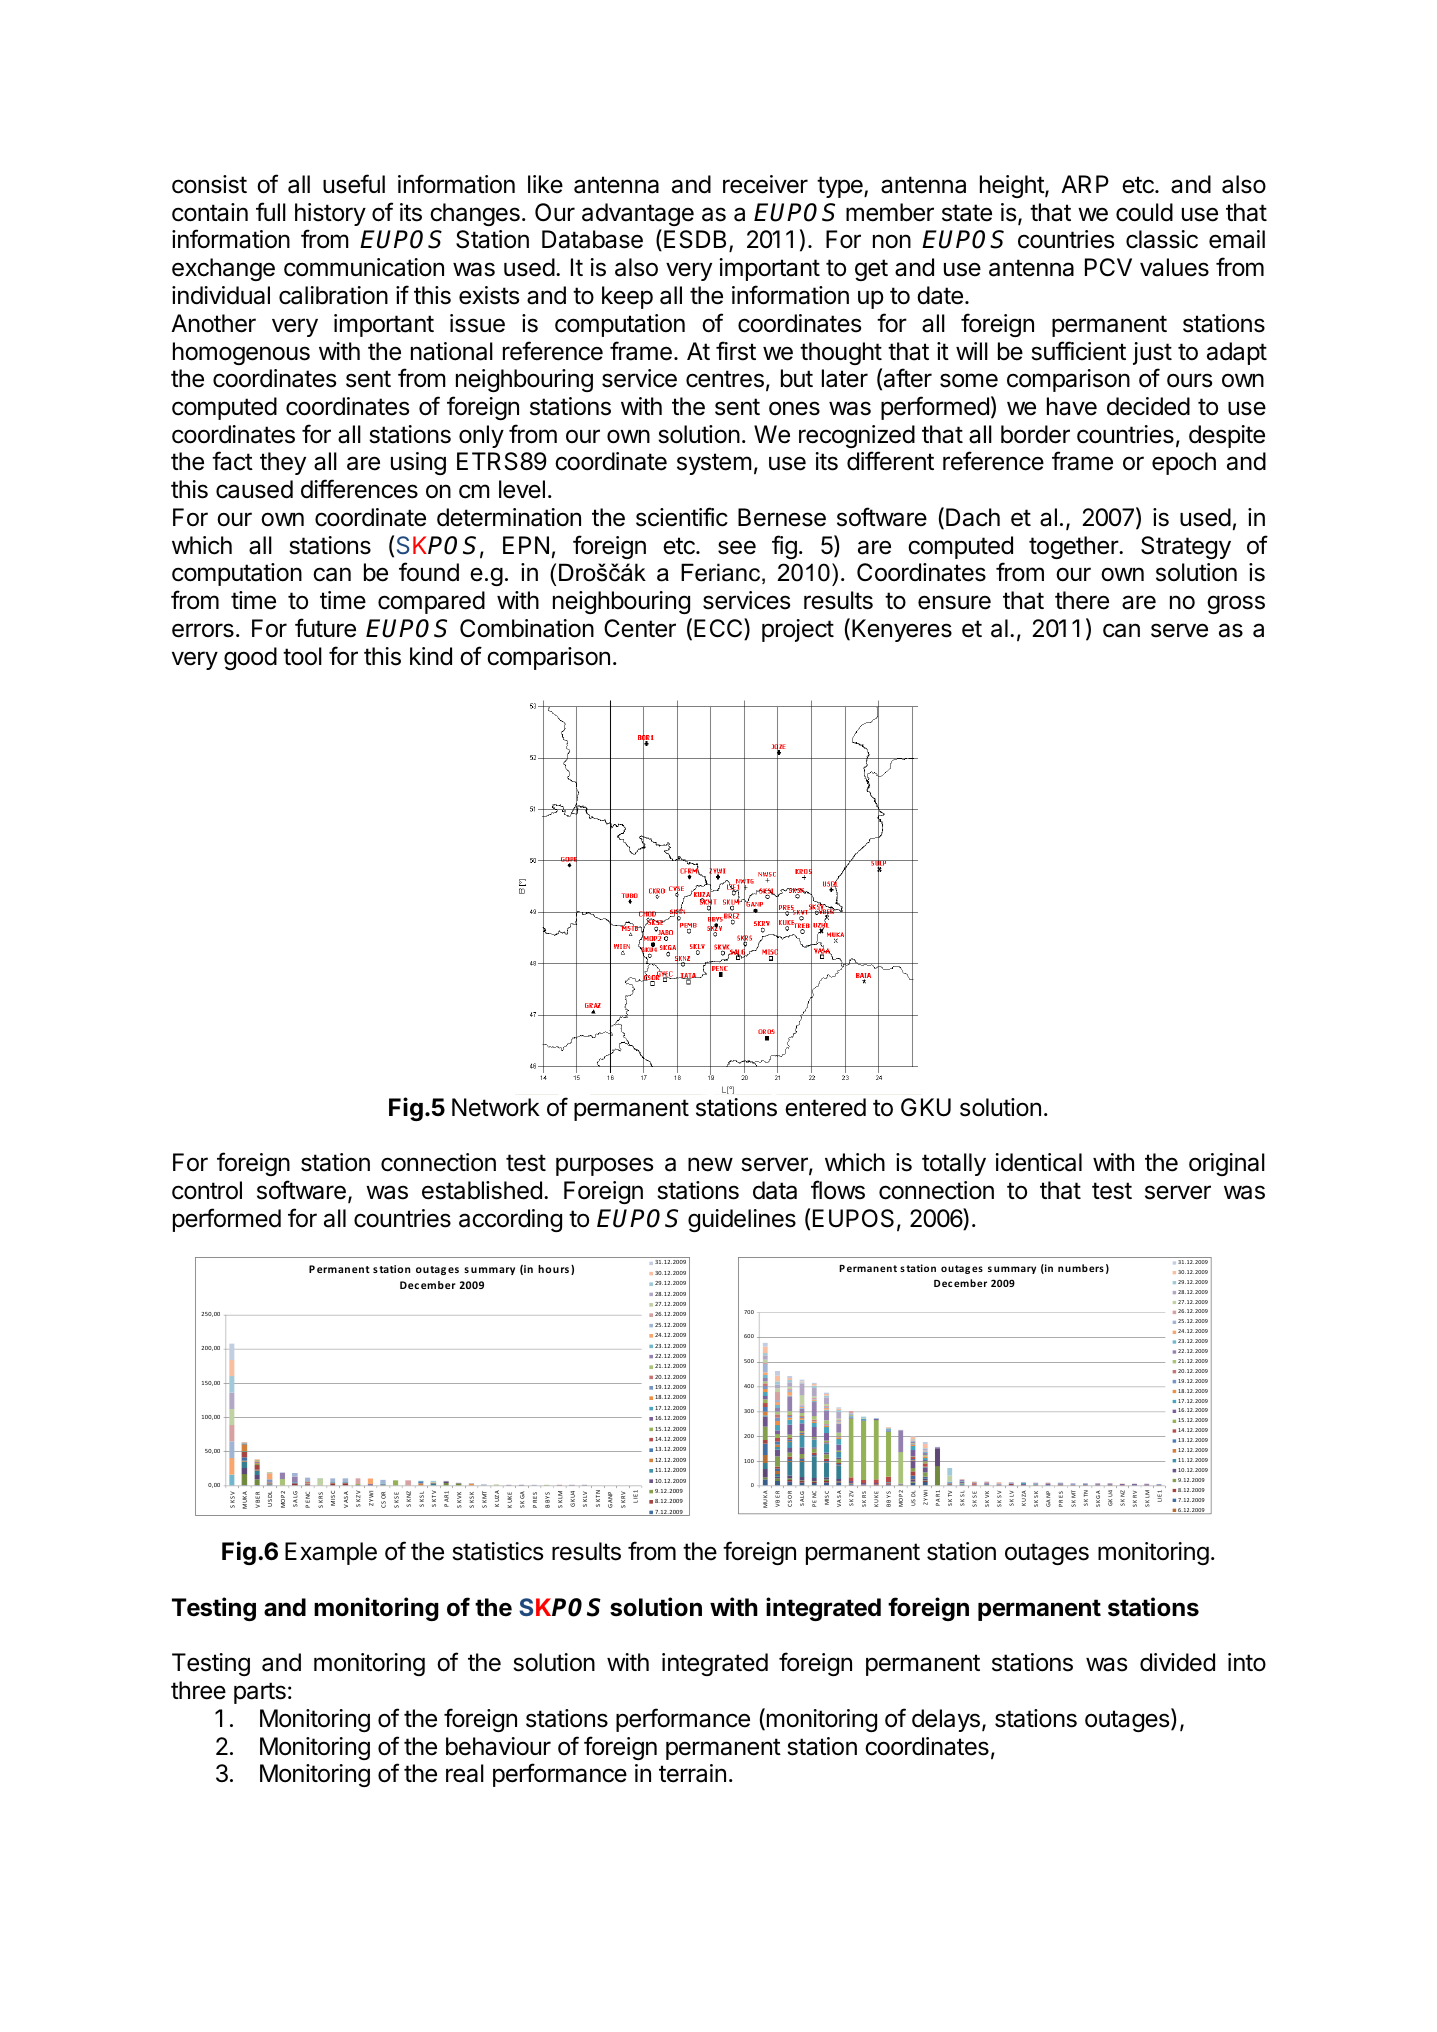 The width and height of the page is (1437, 2032). Describe the element at coordinates (765, 184) in the page. I see `receiver` at that location.
